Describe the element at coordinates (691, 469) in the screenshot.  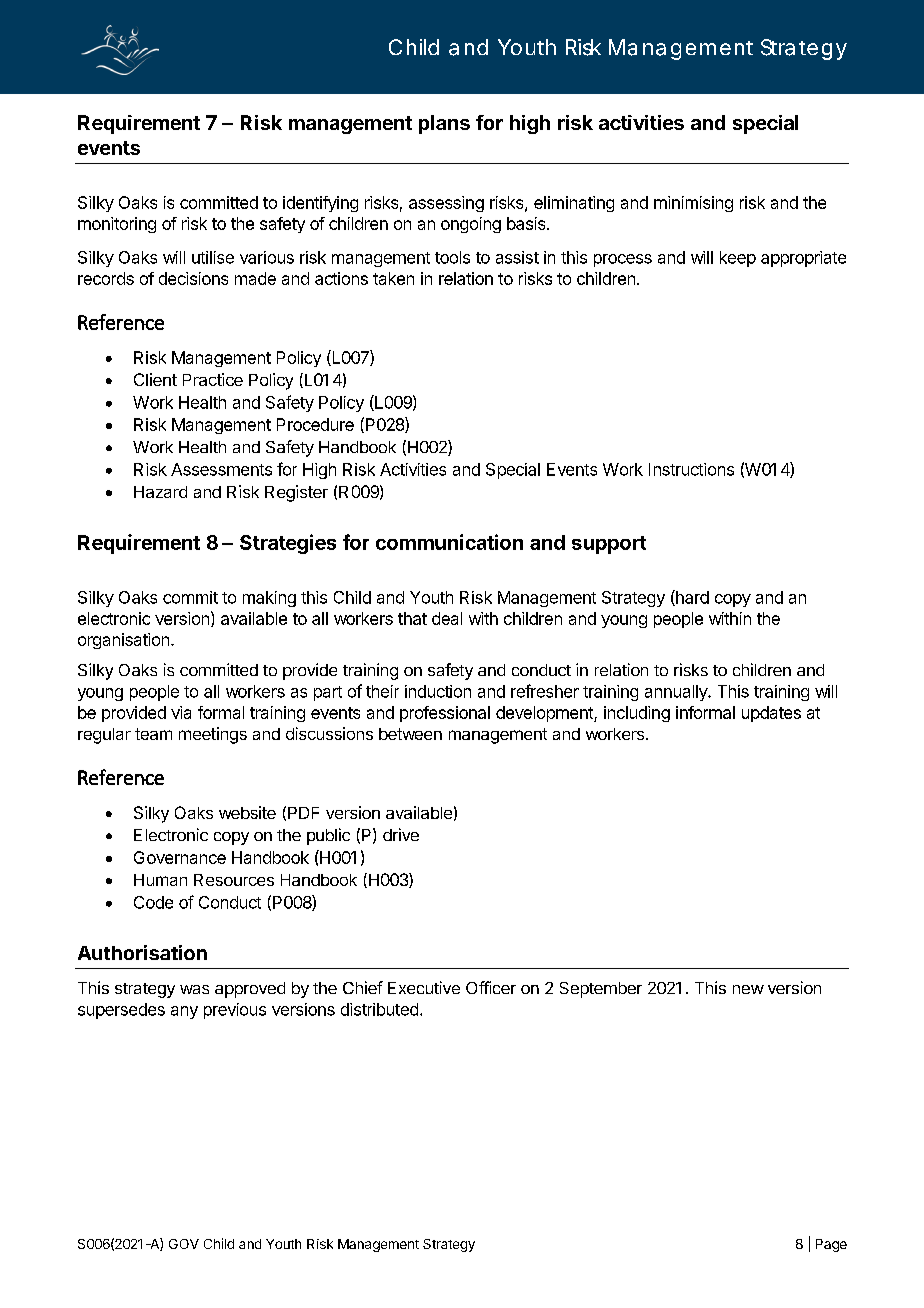
I see `Instructions` at that location.
